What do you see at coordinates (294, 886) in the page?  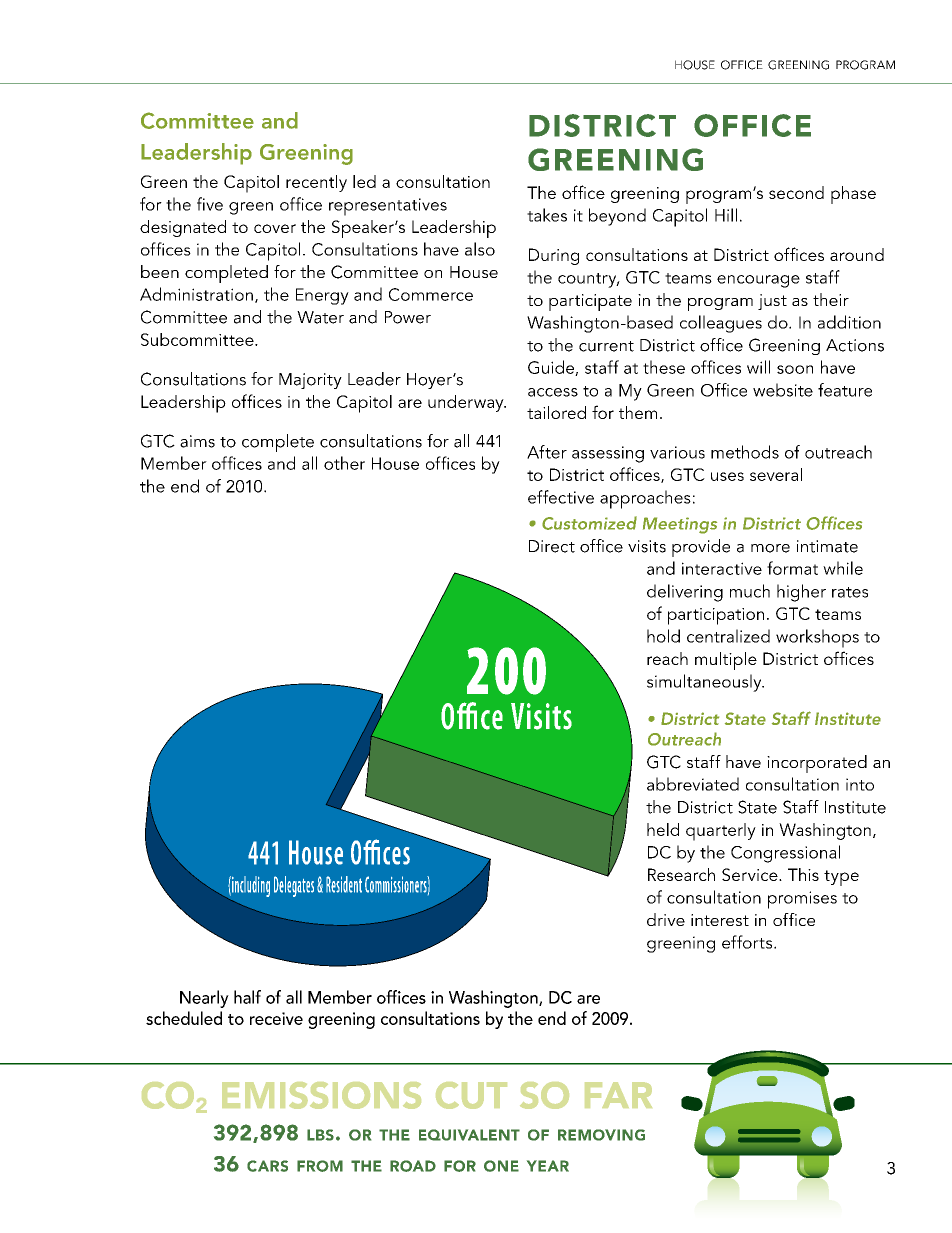 I see `Delegates` at bounding box center [294, 886].
